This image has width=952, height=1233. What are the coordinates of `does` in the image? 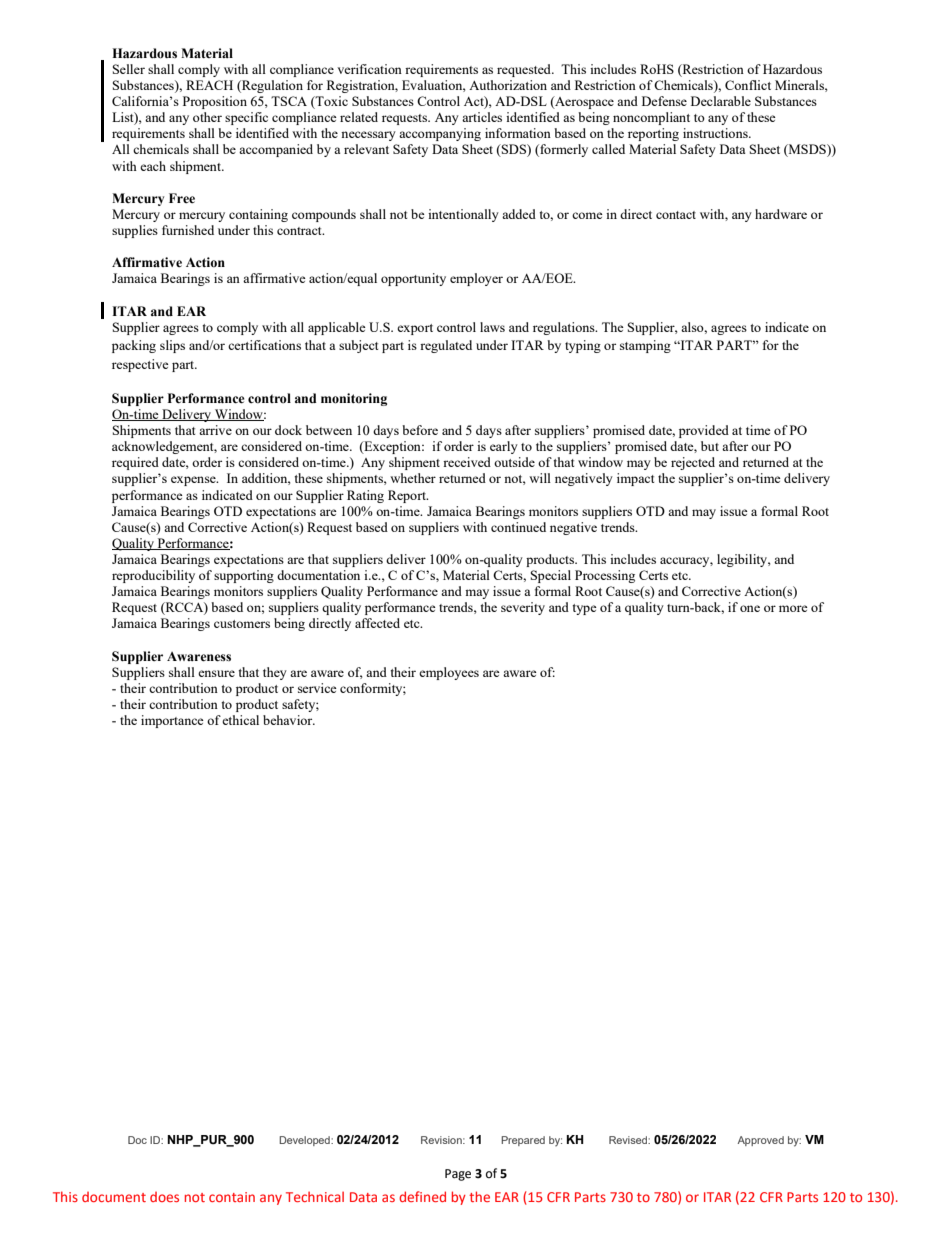 It's located at (164, 1197).
